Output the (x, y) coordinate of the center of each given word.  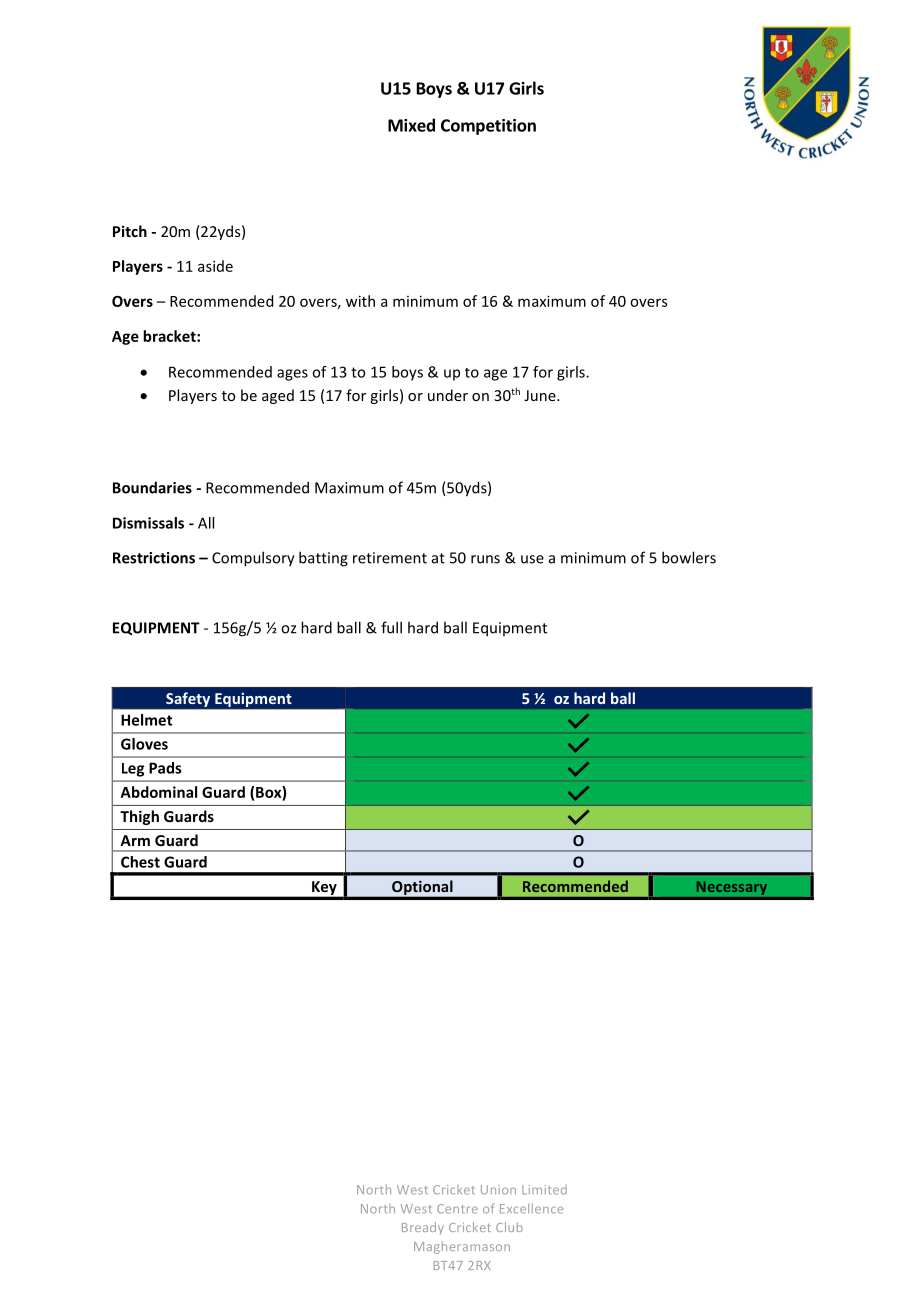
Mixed (411, 125)
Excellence (531, 1208)
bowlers (689, 557)
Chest (140, 862)
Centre (457, 1209)
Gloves (144, 744)
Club (509, 1227)
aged (278, 396)
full (391, 627)
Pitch (130, 231)
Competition (488, 127)
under (448, 395)
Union (498, 1190)
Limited (544, 1190)
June (541, 395)
